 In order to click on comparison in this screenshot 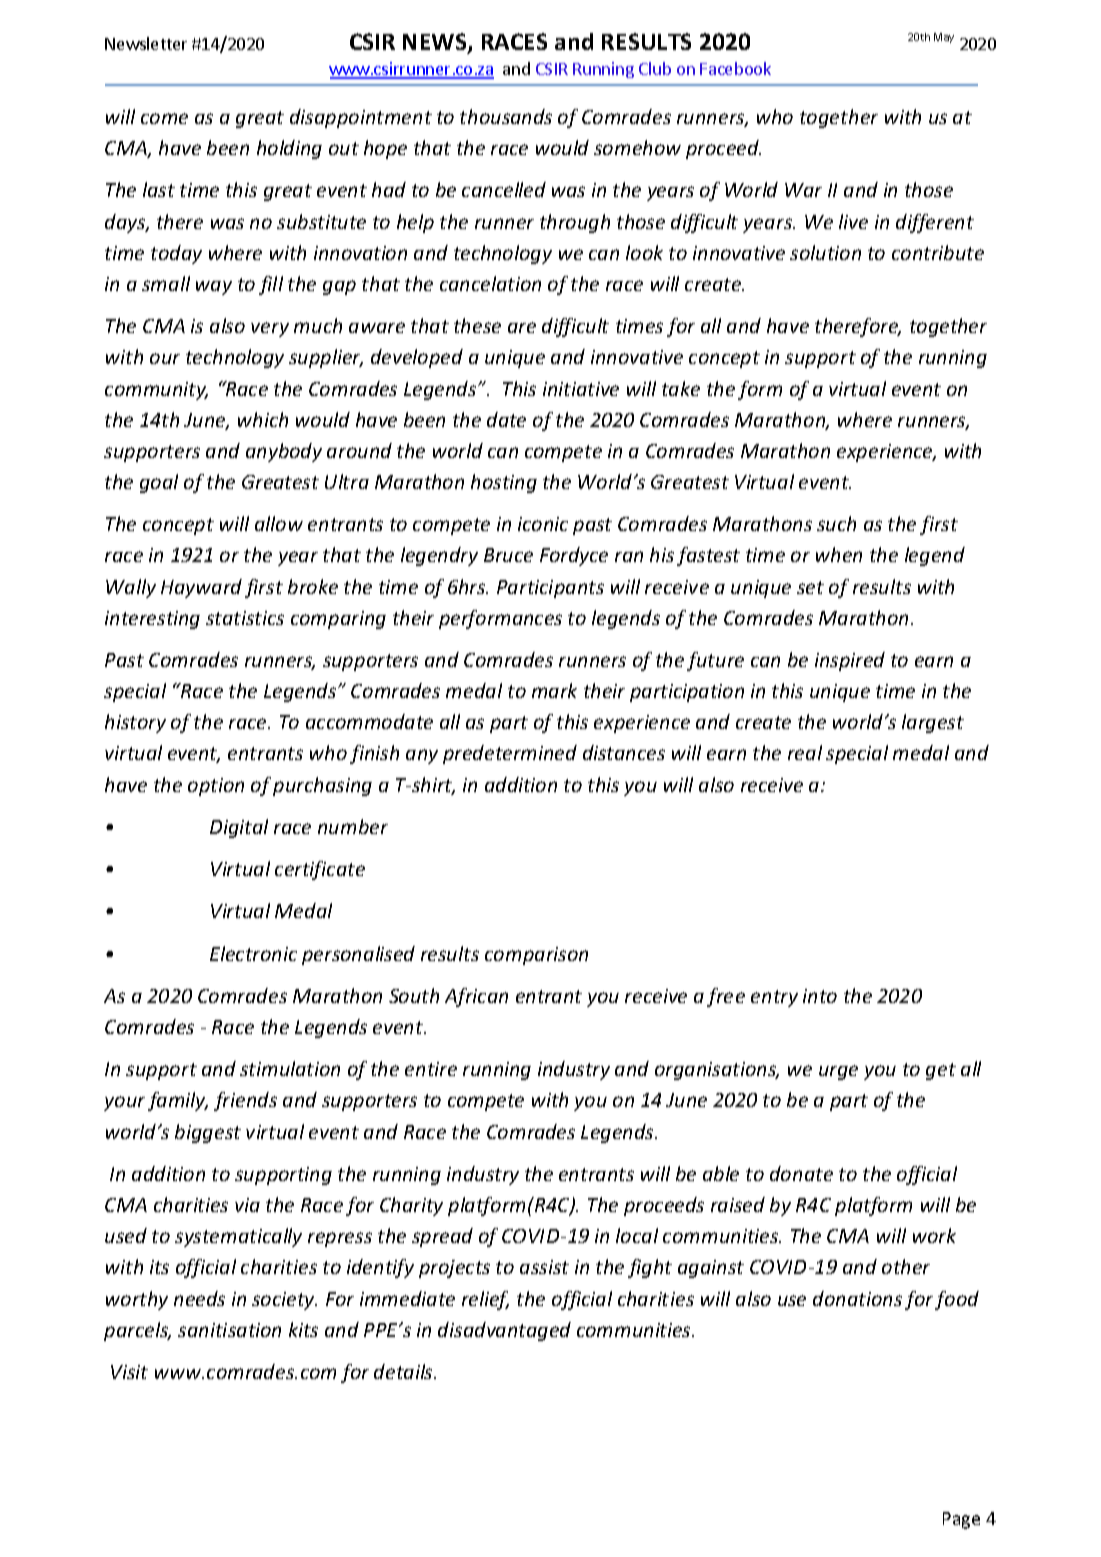, I will do `click(536, 956)`.
